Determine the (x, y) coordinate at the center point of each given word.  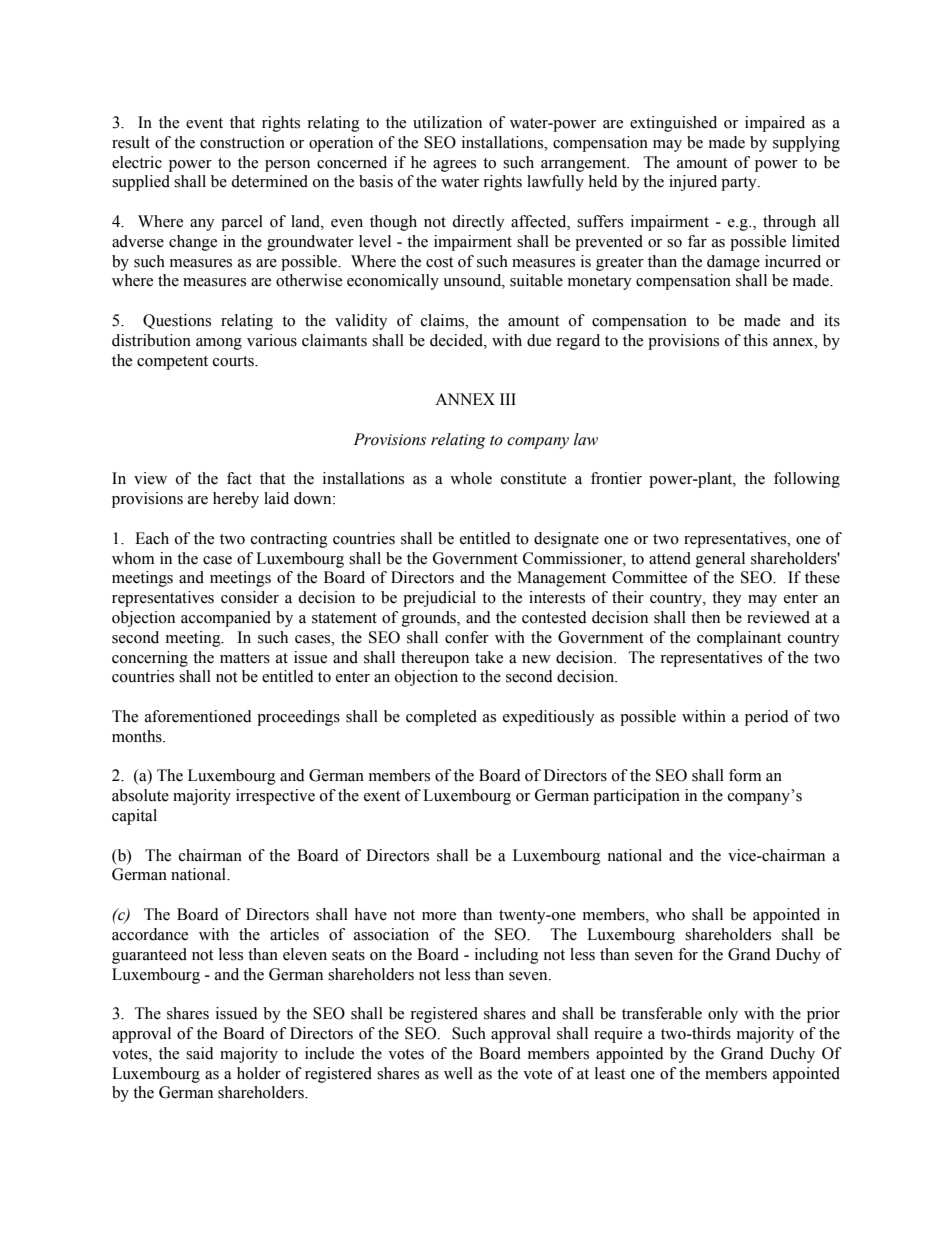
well (458, 1073)
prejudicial (439, 599)
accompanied (226, 619)
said (200, 1053)
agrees (454, 166)
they (727, 599)
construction (242, 142)
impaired (775, 124)
